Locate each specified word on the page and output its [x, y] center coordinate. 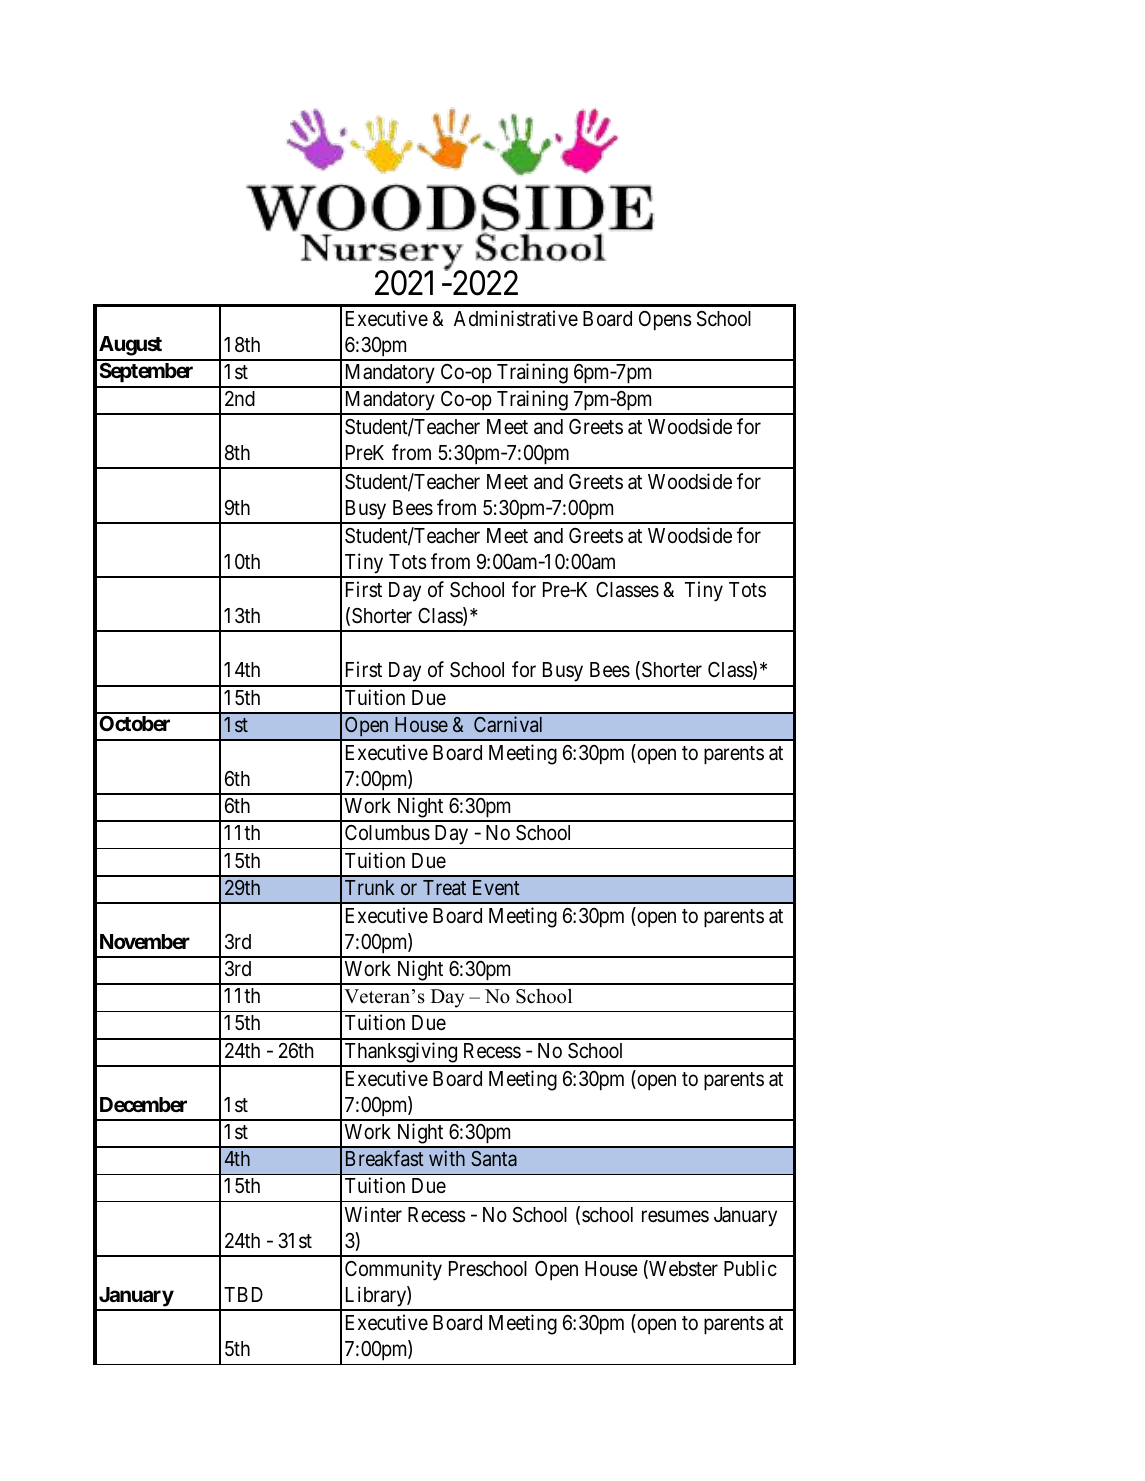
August [130, 346]
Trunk [369, 887]
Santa [494, 1158]
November [145, 941]
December [143, 1104]
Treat [444, 887]
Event [496, 887]
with [447, 1158]
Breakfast [385, 1158]
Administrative [516, 318]
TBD [243, 1294]
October [134, 723]
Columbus [387, 833]
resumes [675, 1216]
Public [750, 1268]
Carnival [508, 724]
